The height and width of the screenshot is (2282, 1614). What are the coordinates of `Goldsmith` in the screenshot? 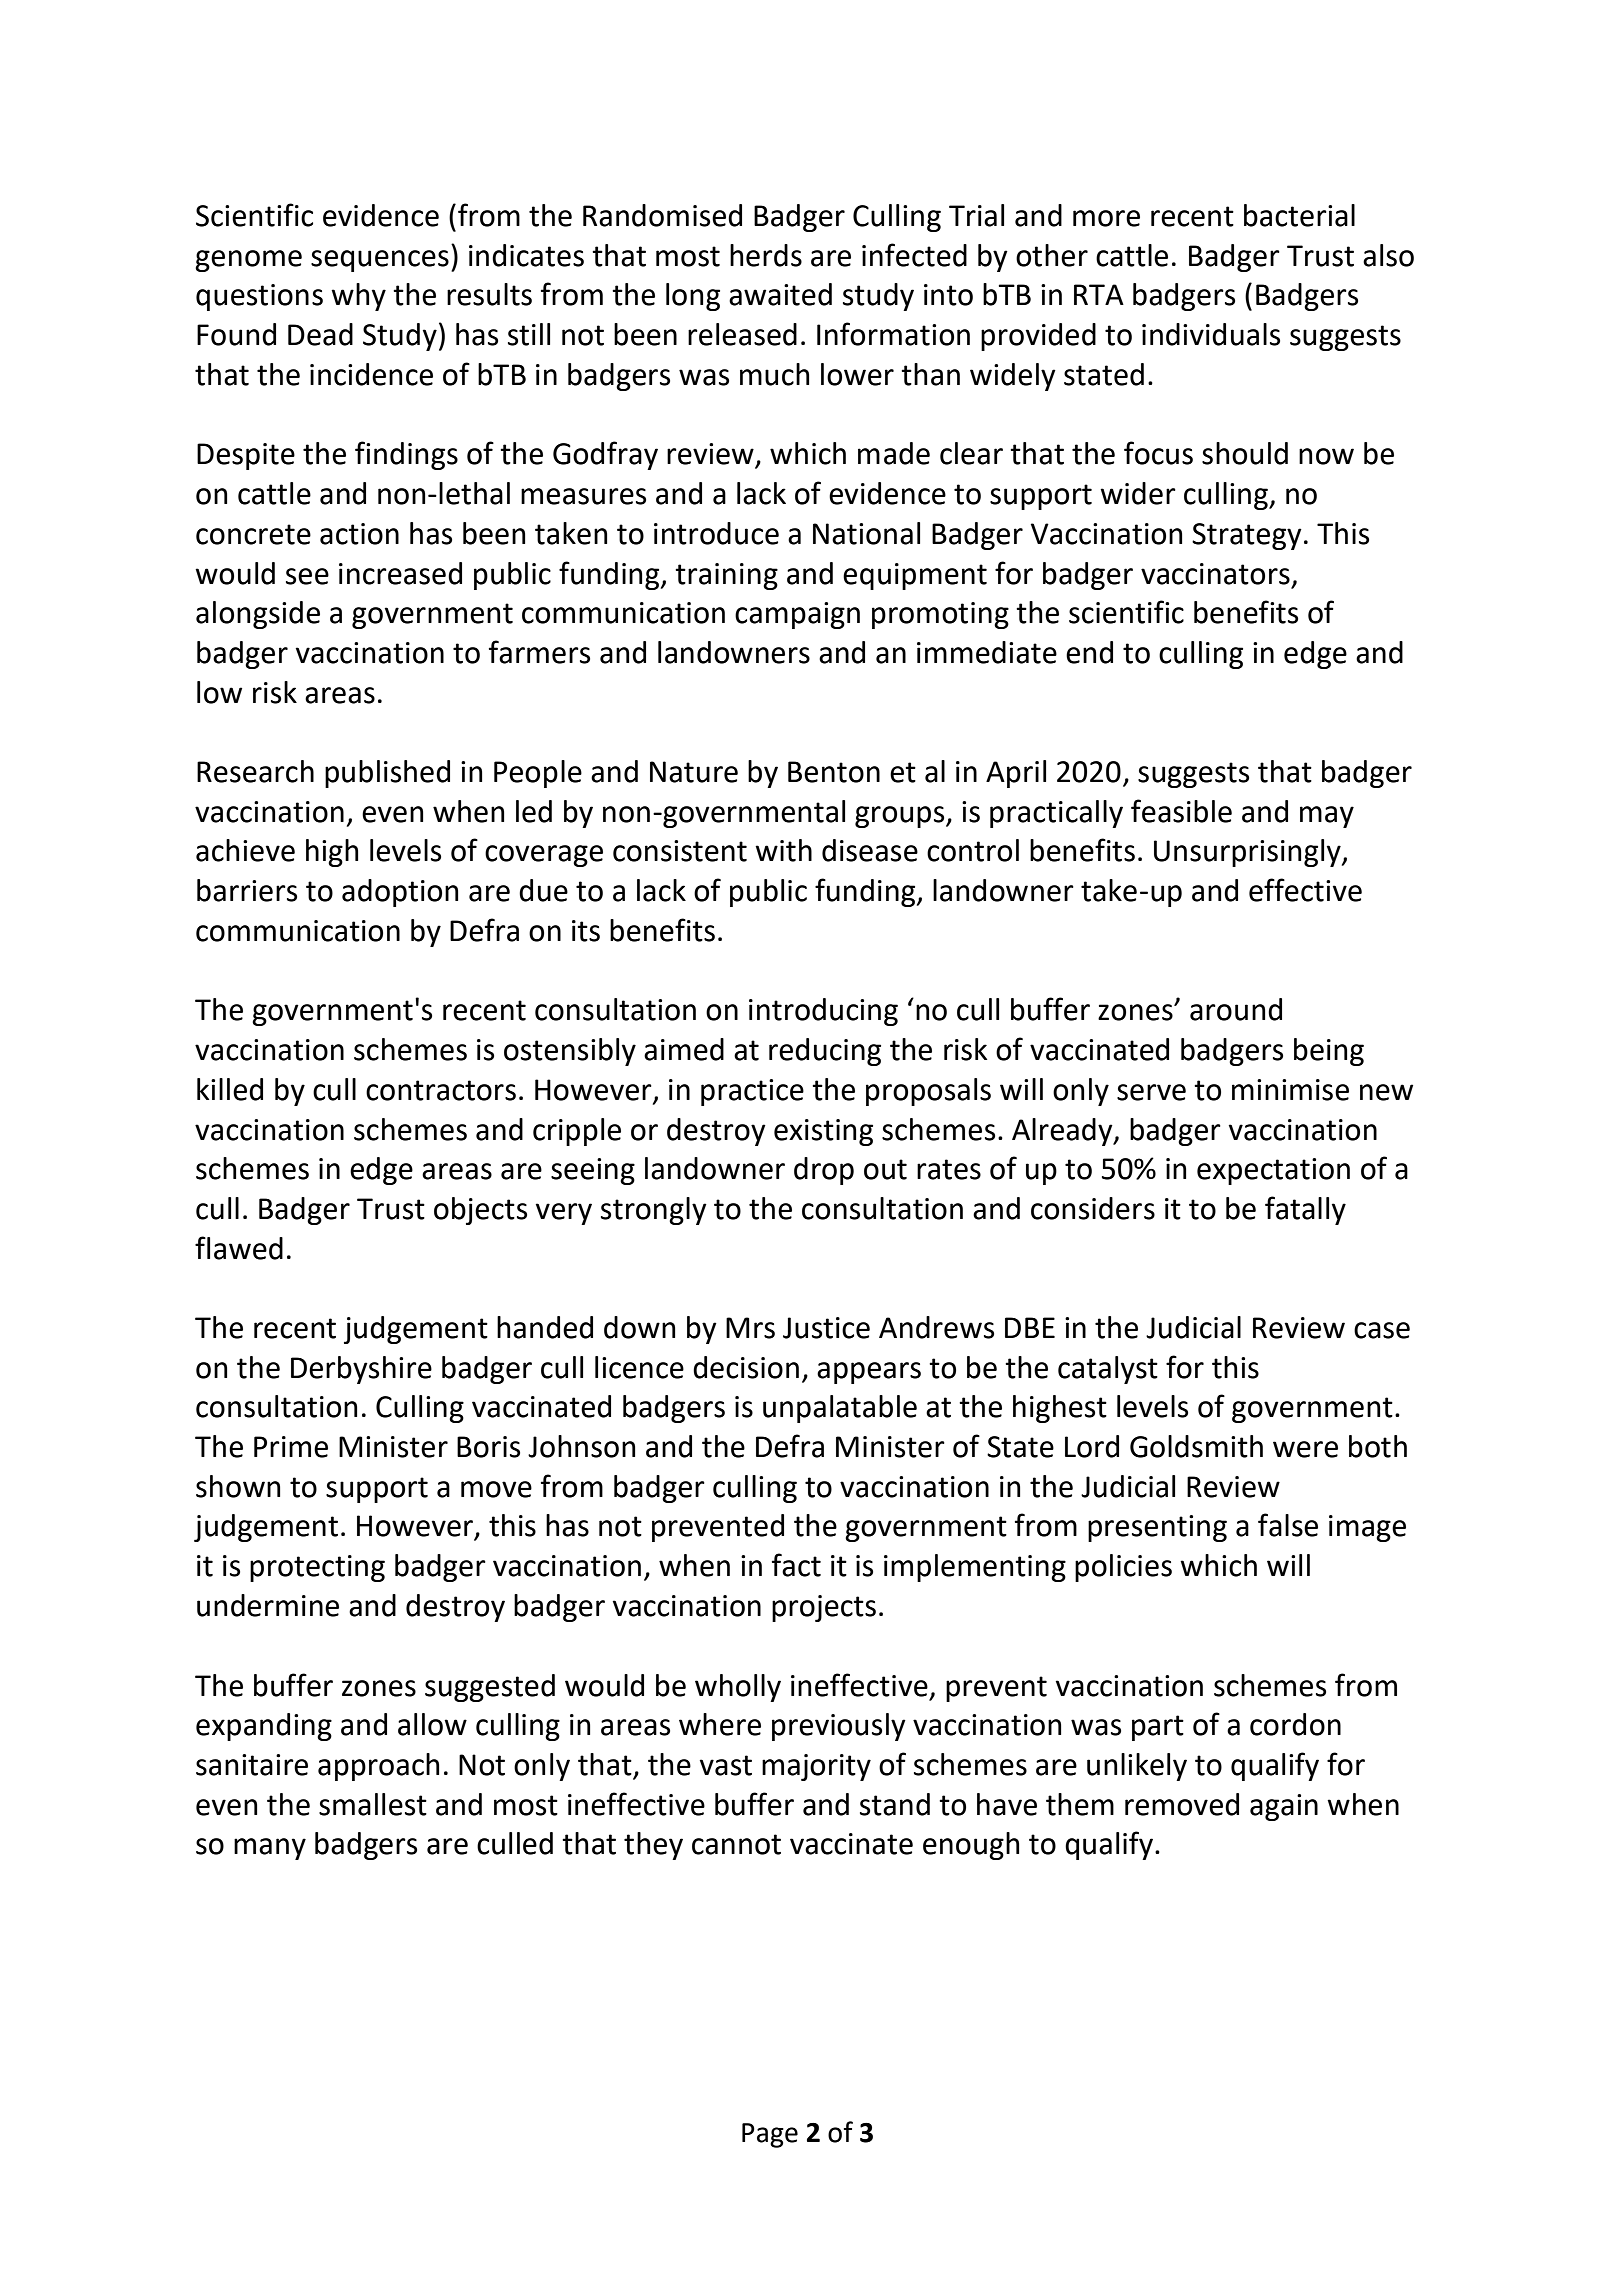 It's located at (1196, 1446).
